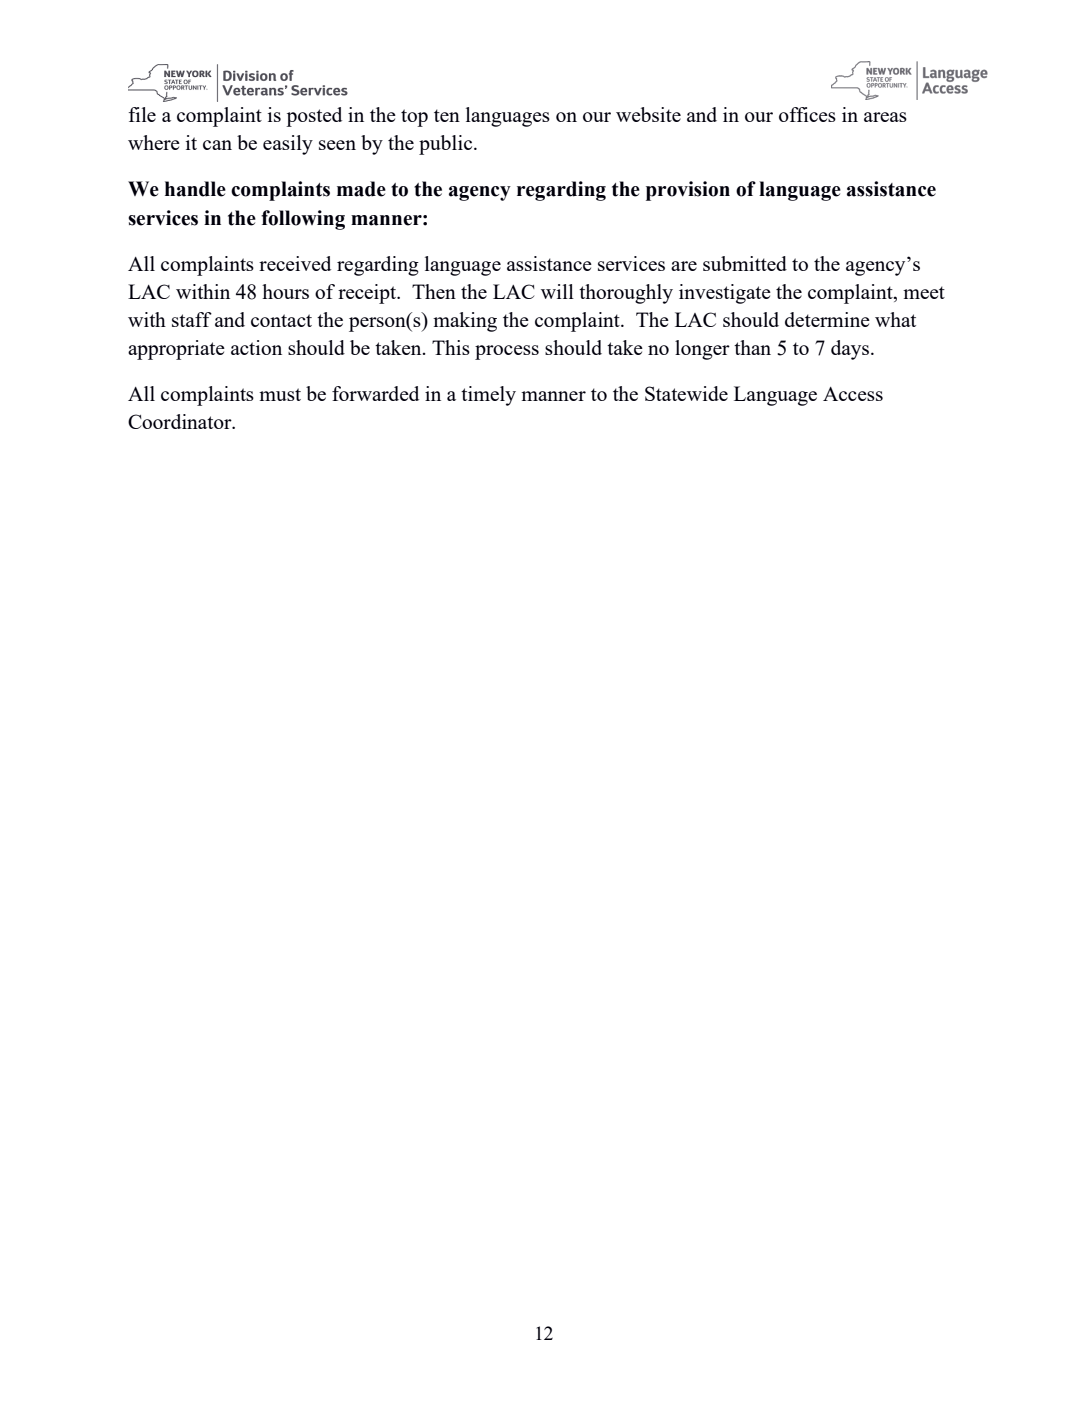 This screenshot has height=1408, width=1088. What do you see at coordinates (447, 115) in the screenshot?
I see `ten` at bounding box center [447, 115].
